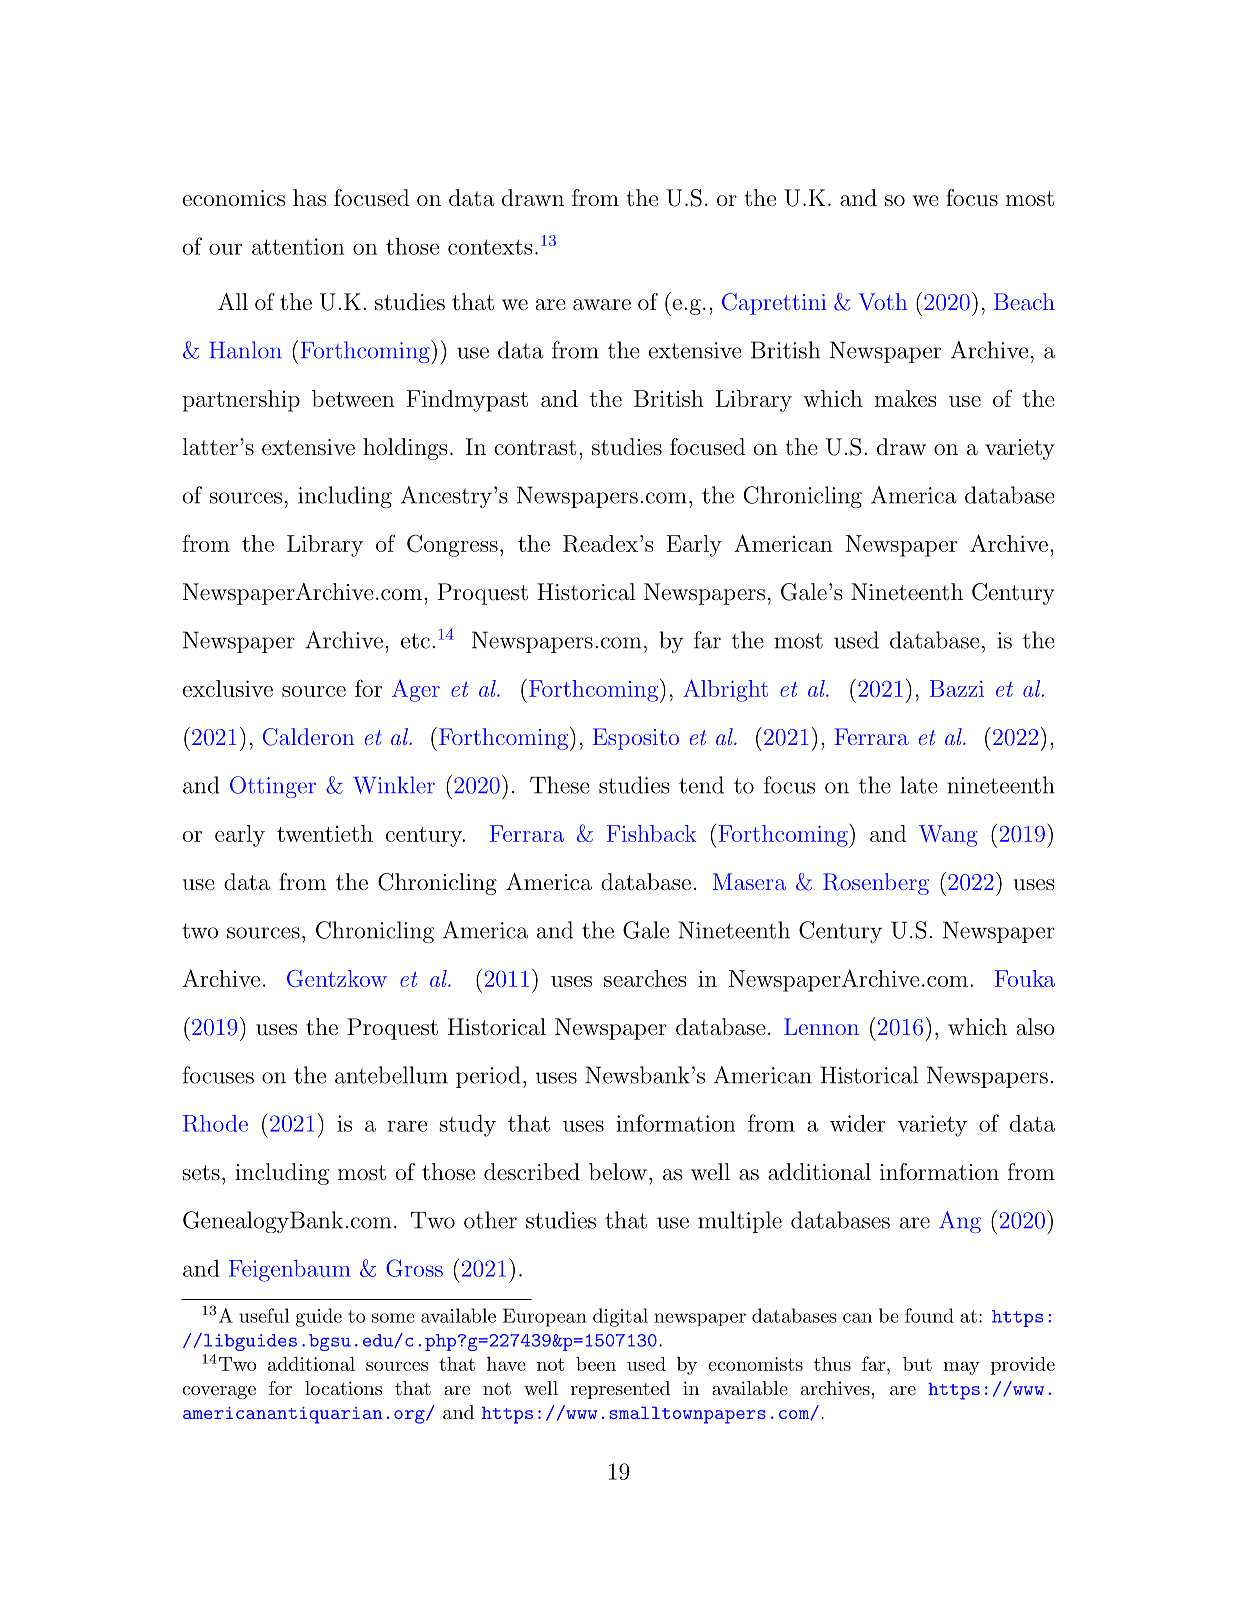  I want to click on been, so click(596, 1364).
